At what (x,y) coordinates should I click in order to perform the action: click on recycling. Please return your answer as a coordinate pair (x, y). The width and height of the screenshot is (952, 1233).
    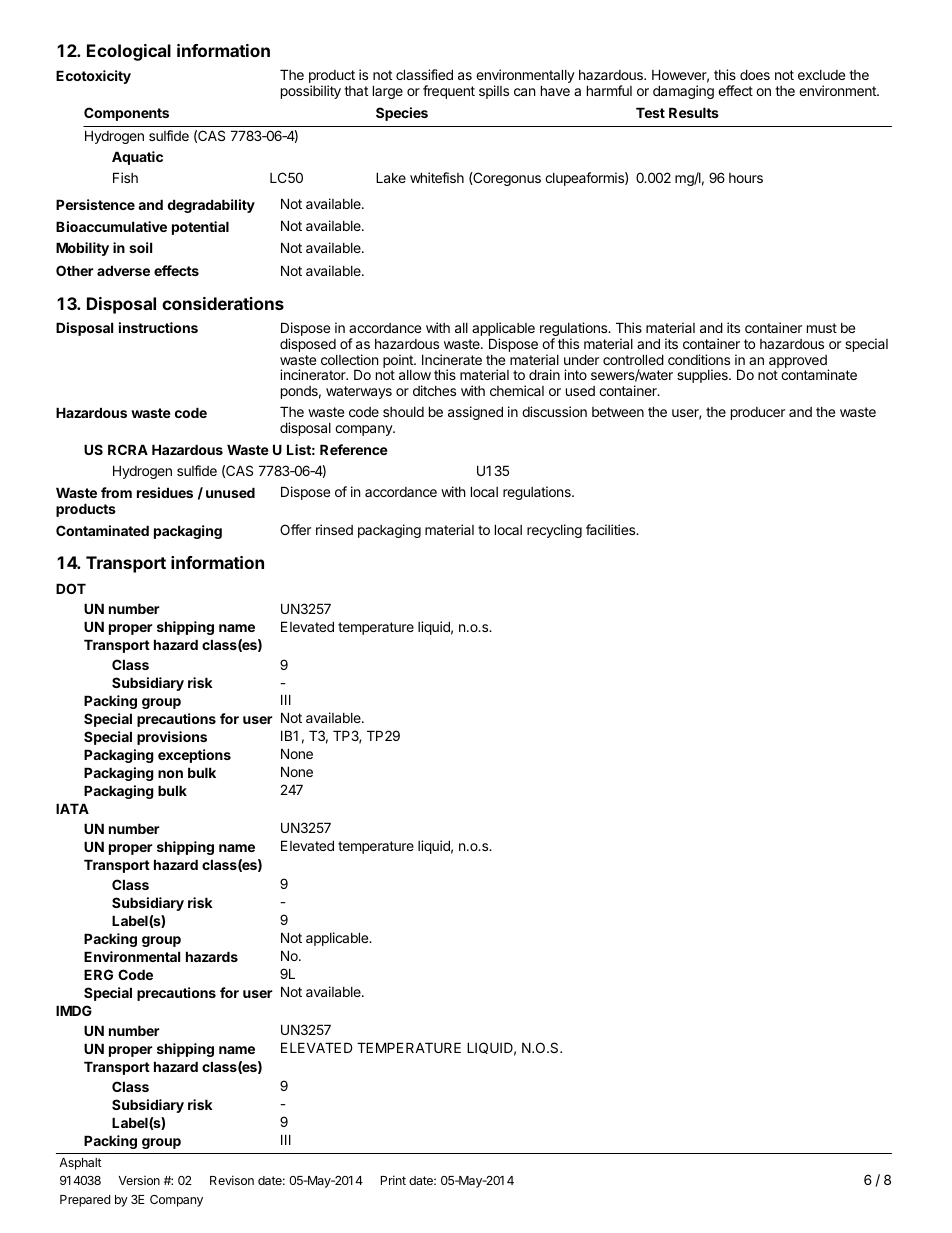
    Looking at the image, I should click on (554, 531).
